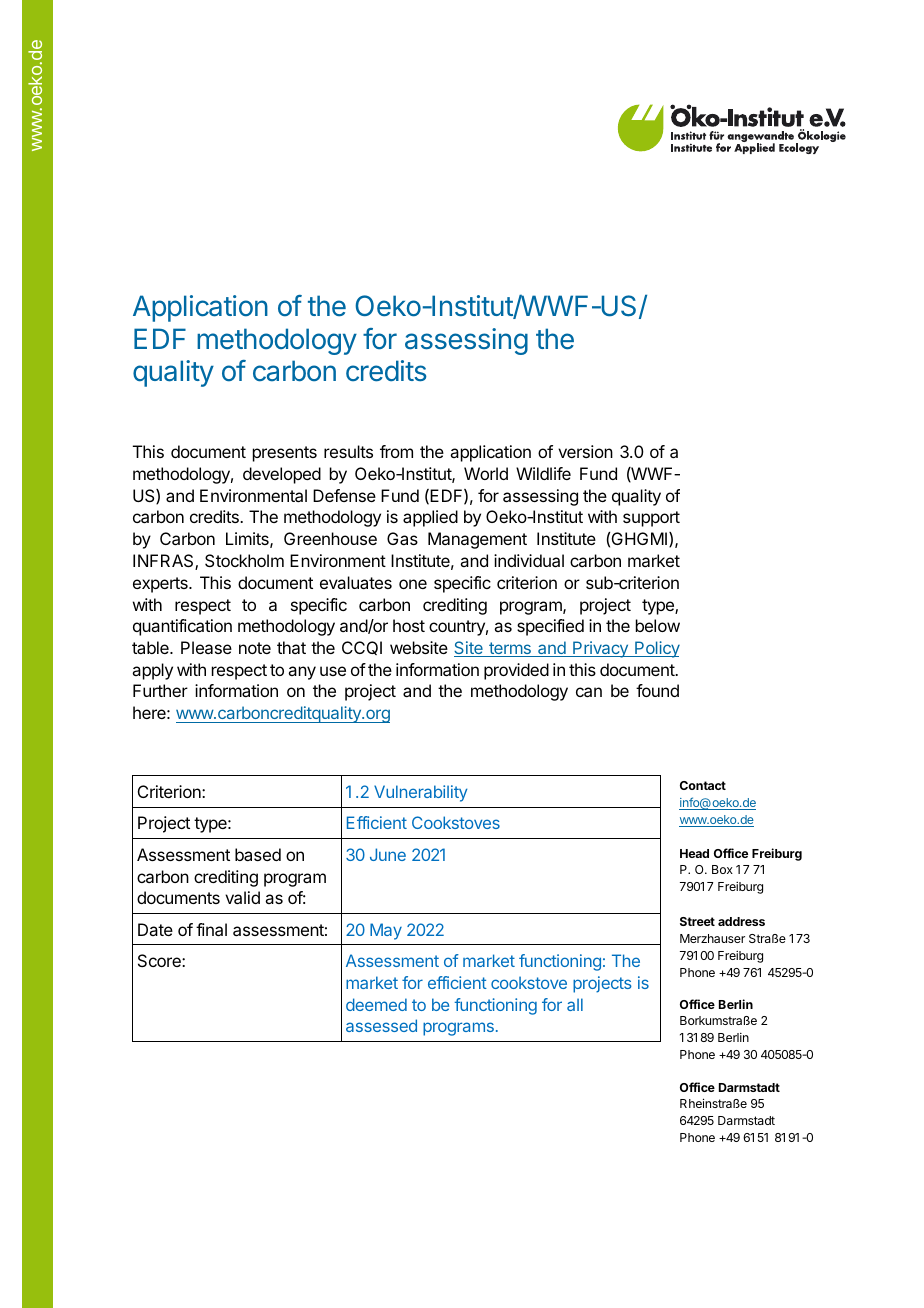  What do you see at coordinates (381, 1025) in the screenshot?
I see `assessed` at bounding box center [381, 1025].
